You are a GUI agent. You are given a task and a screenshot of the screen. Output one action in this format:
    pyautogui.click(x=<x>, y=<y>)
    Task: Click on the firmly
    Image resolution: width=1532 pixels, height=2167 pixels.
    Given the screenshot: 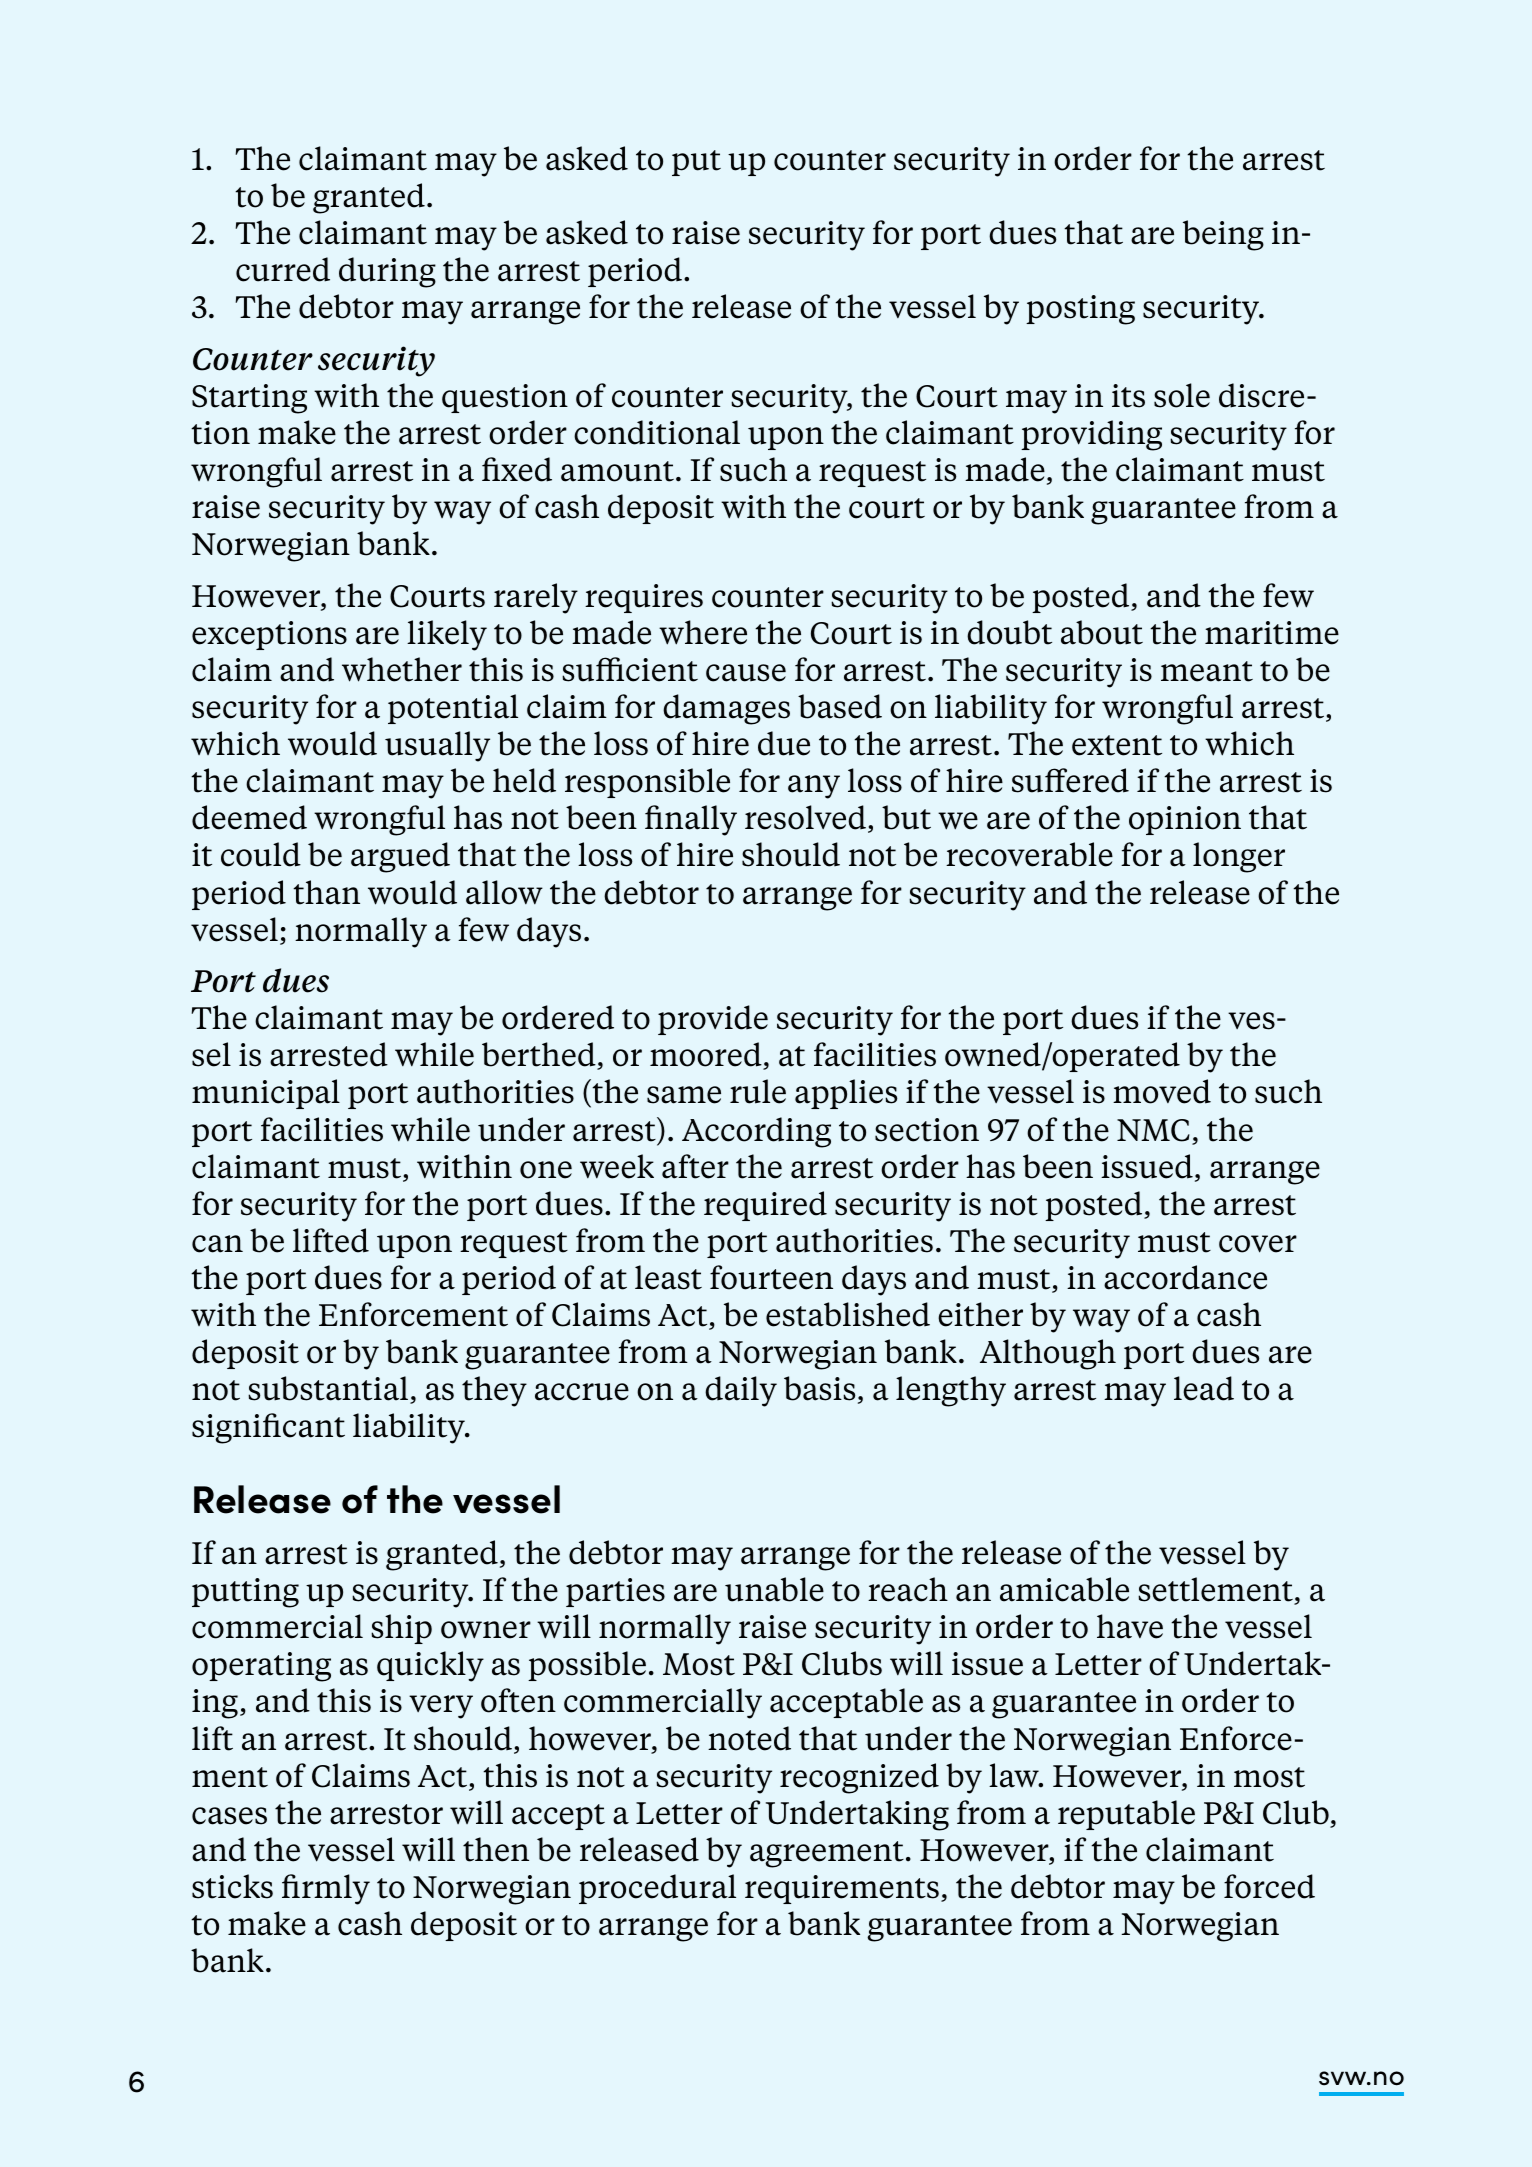 What is the action you would take?
    pyautogui.click(x=326, y=1889)
